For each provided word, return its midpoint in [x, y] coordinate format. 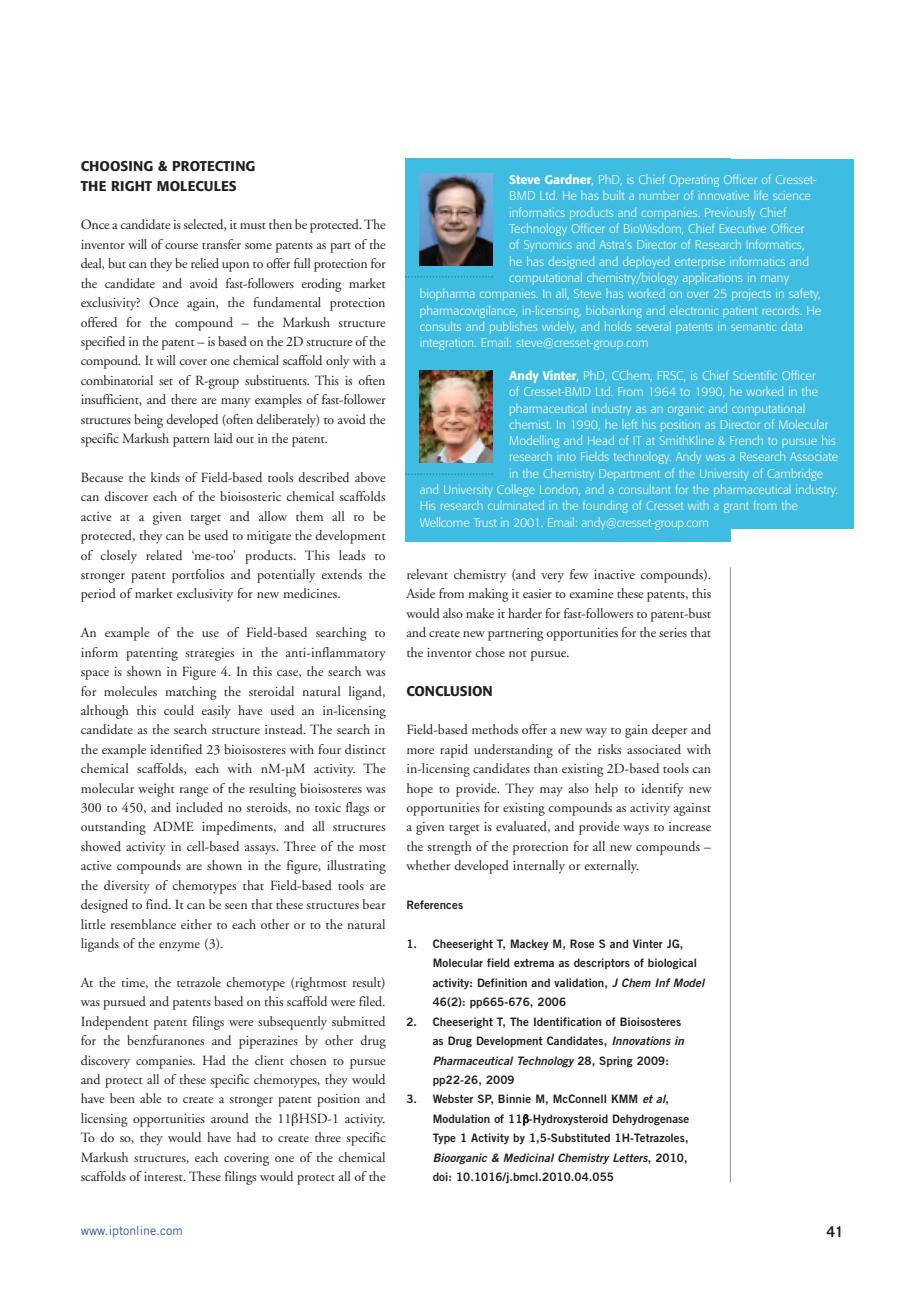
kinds [165, 477]
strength [449, 848]
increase [690, 826]
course [181, 246]
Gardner [569, 179]
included [199, 807]
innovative [723, 196]
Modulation [461, 1118]
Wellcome [444, 522]
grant [736, 507]
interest [164, 1176]
